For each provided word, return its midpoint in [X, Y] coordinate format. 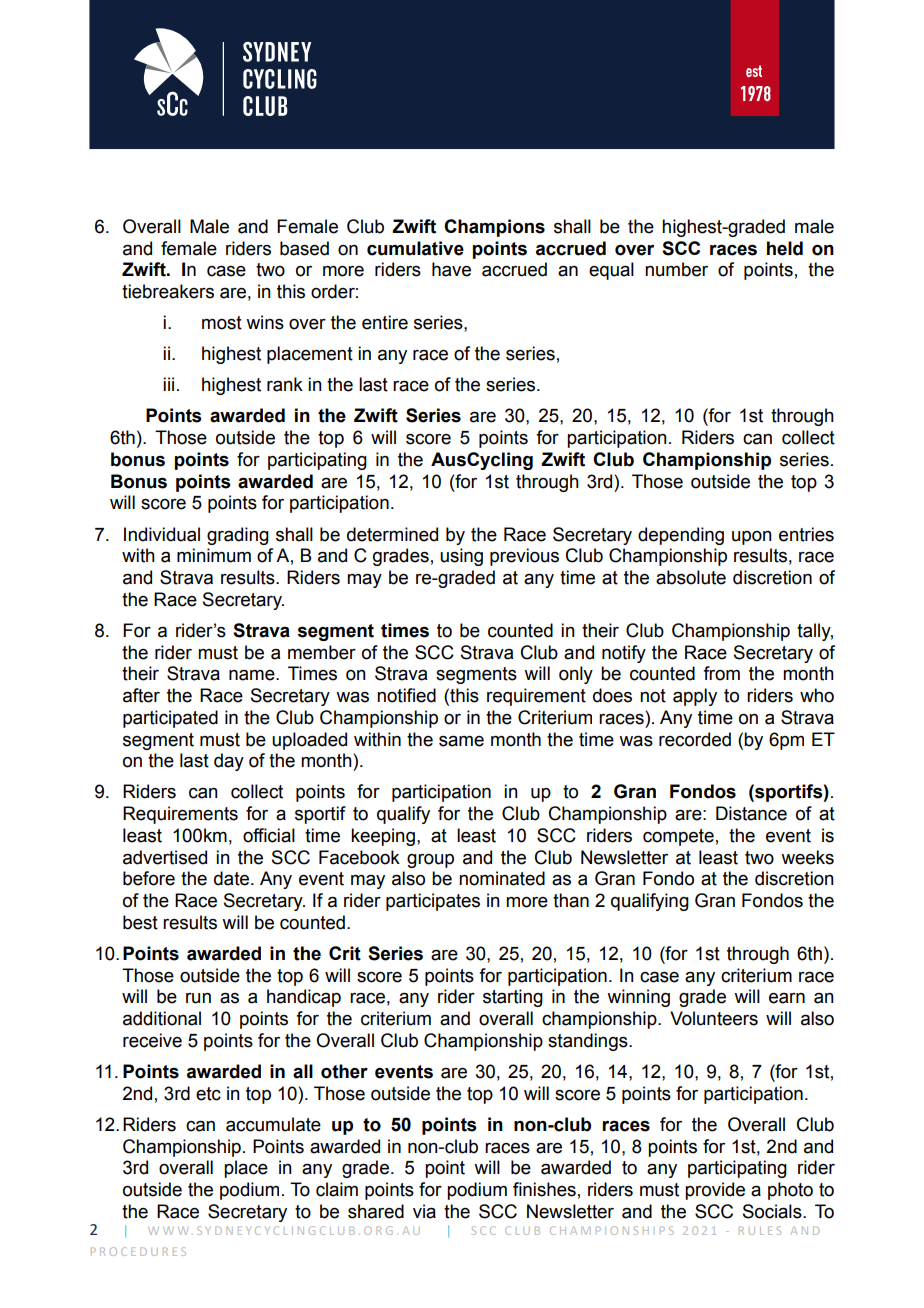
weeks [807, 857]
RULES [760, 1230]
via [424, 1211]
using [461, 557]
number [676, 269]
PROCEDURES [138, 1251]
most [222, 323]
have [451, 269]
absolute [691, 577]
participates [433, 902]
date [233, 878]
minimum [214, 555]
